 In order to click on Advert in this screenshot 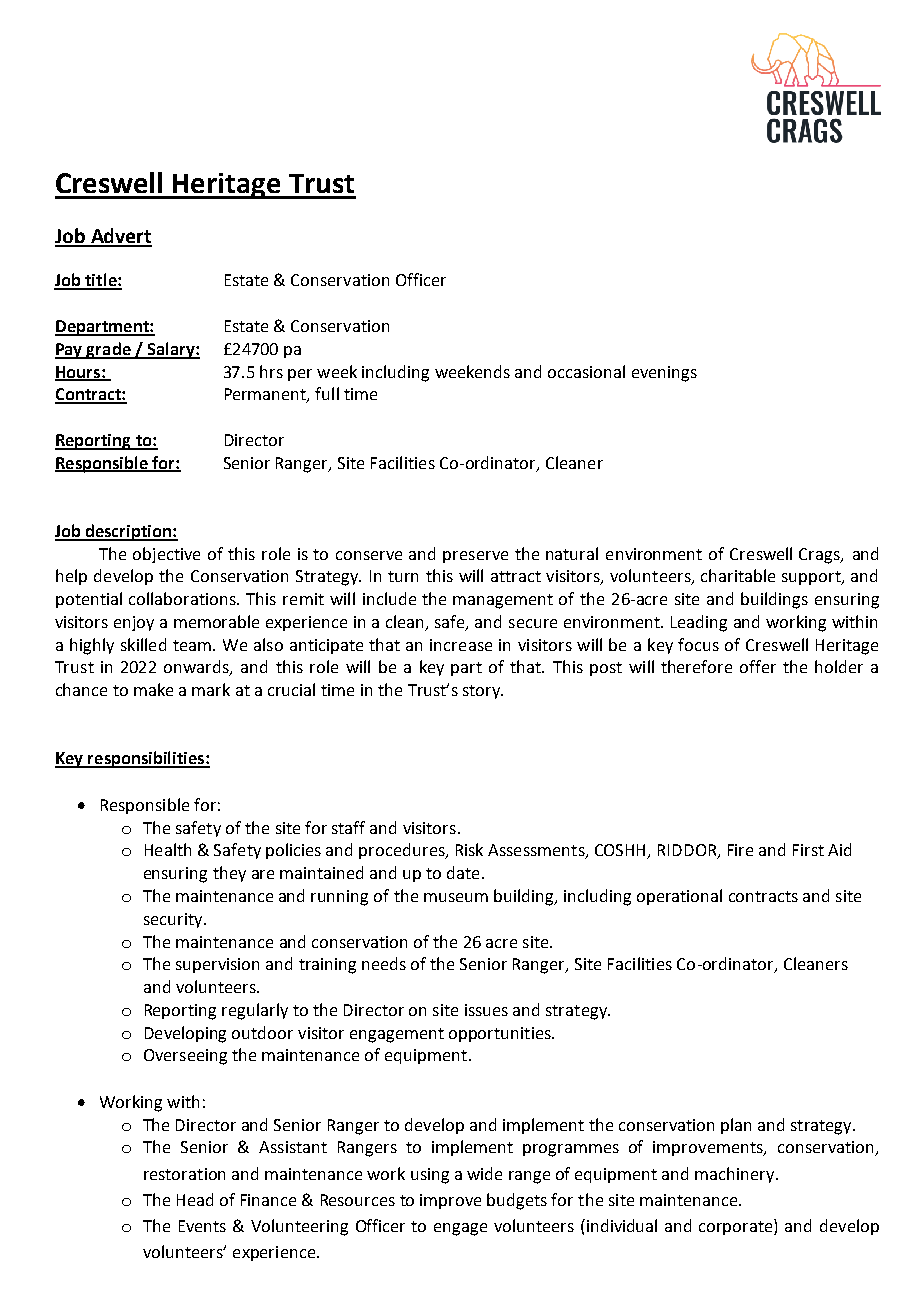, I will do `click(120, 237)`.
